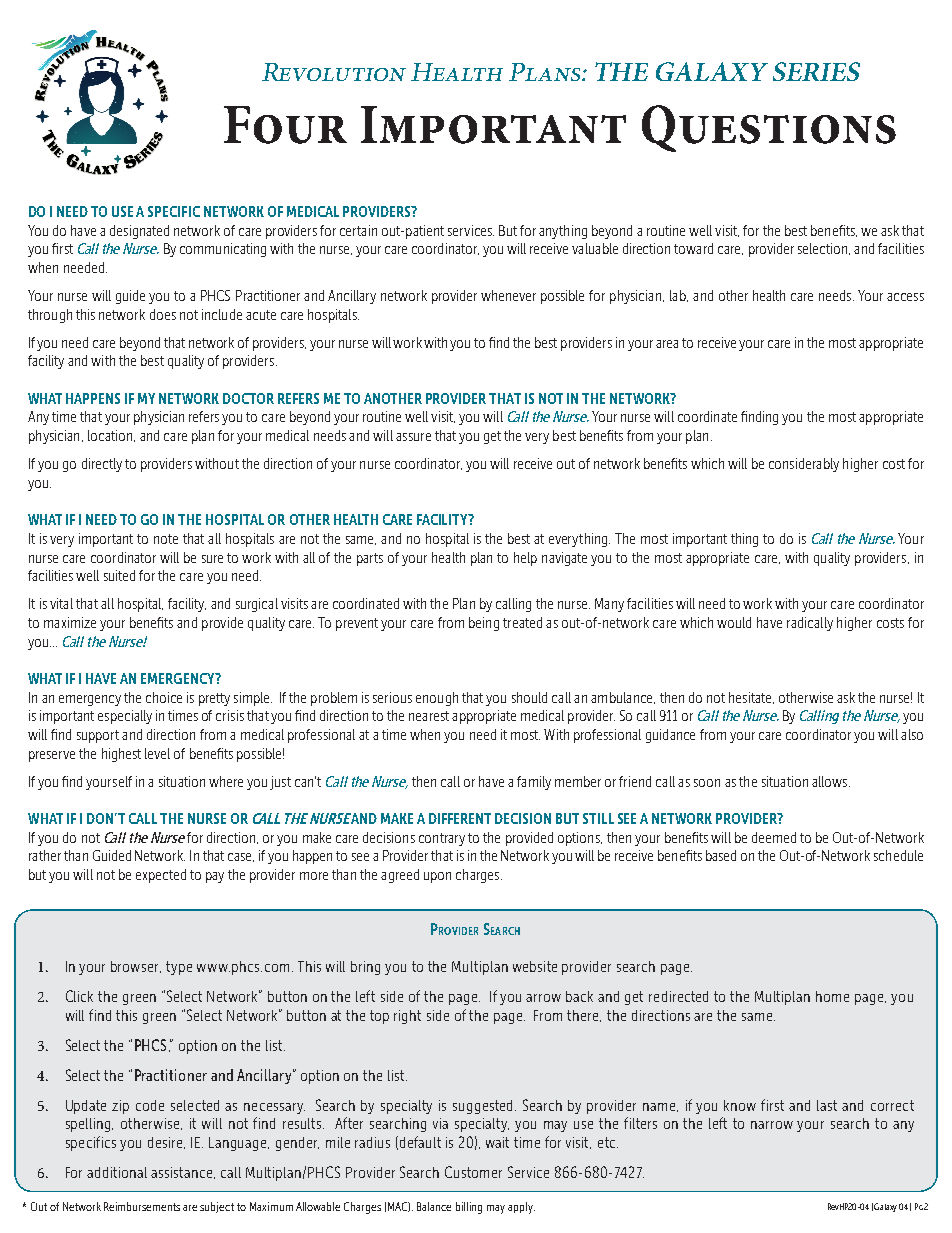 The image size is (952, 1233). What do you see at coordinates (358, 230) in the image?
I see `certain` at bounding box center [358, 230].
